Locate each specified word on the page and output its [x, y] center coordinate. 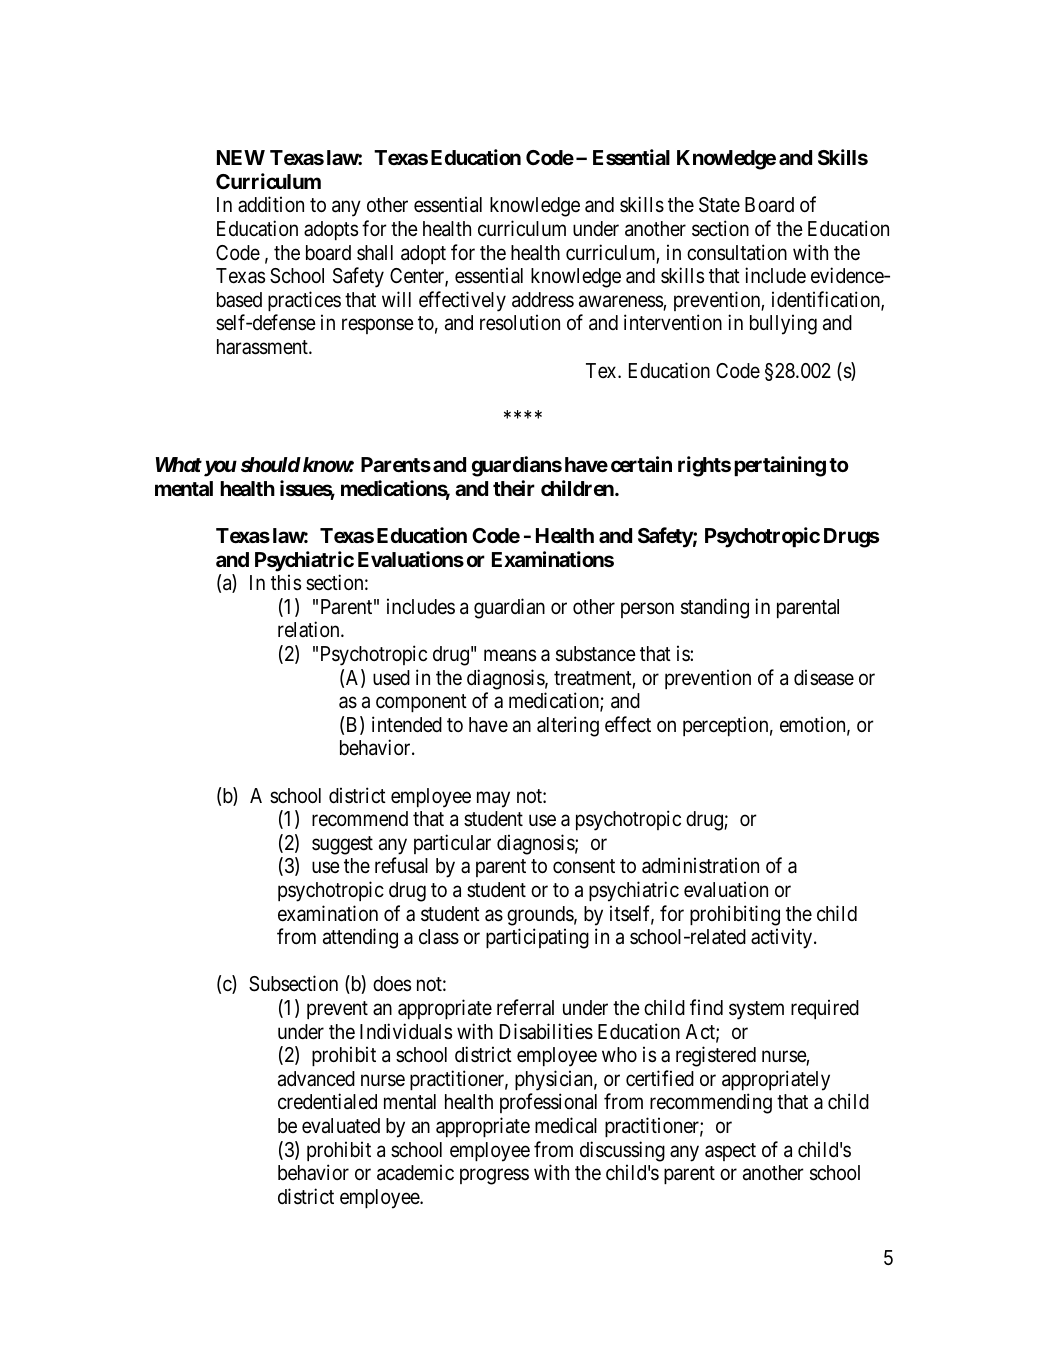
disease [824, 677]
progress [494, 1177]
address [543, 300]
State [719, 205]
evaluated [341, 1126]
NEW [241, 157]
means [510, 656]
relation [310, 629]
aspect [730, 1152]
